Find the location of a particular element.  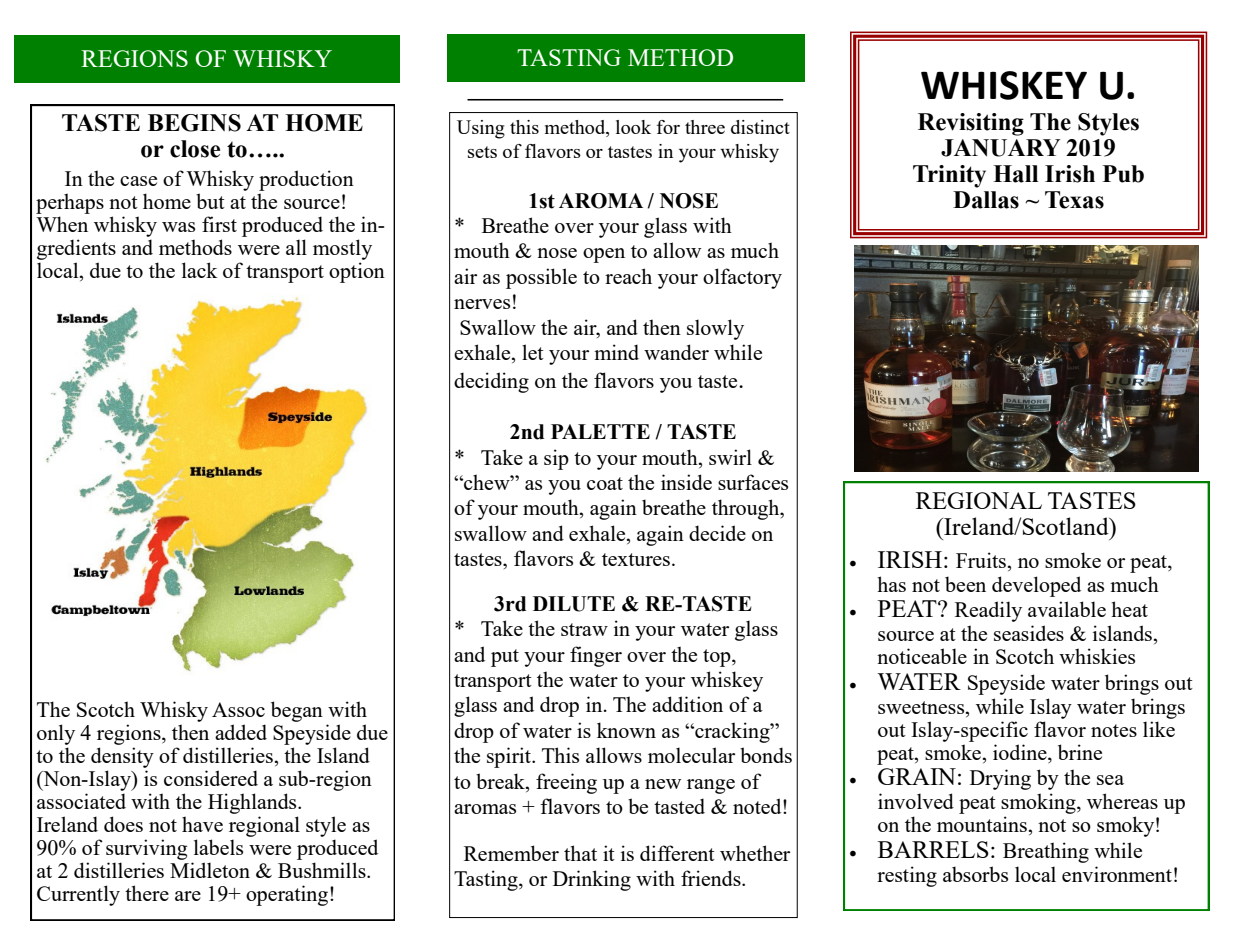

sip is located at coordinates (556, 459).
